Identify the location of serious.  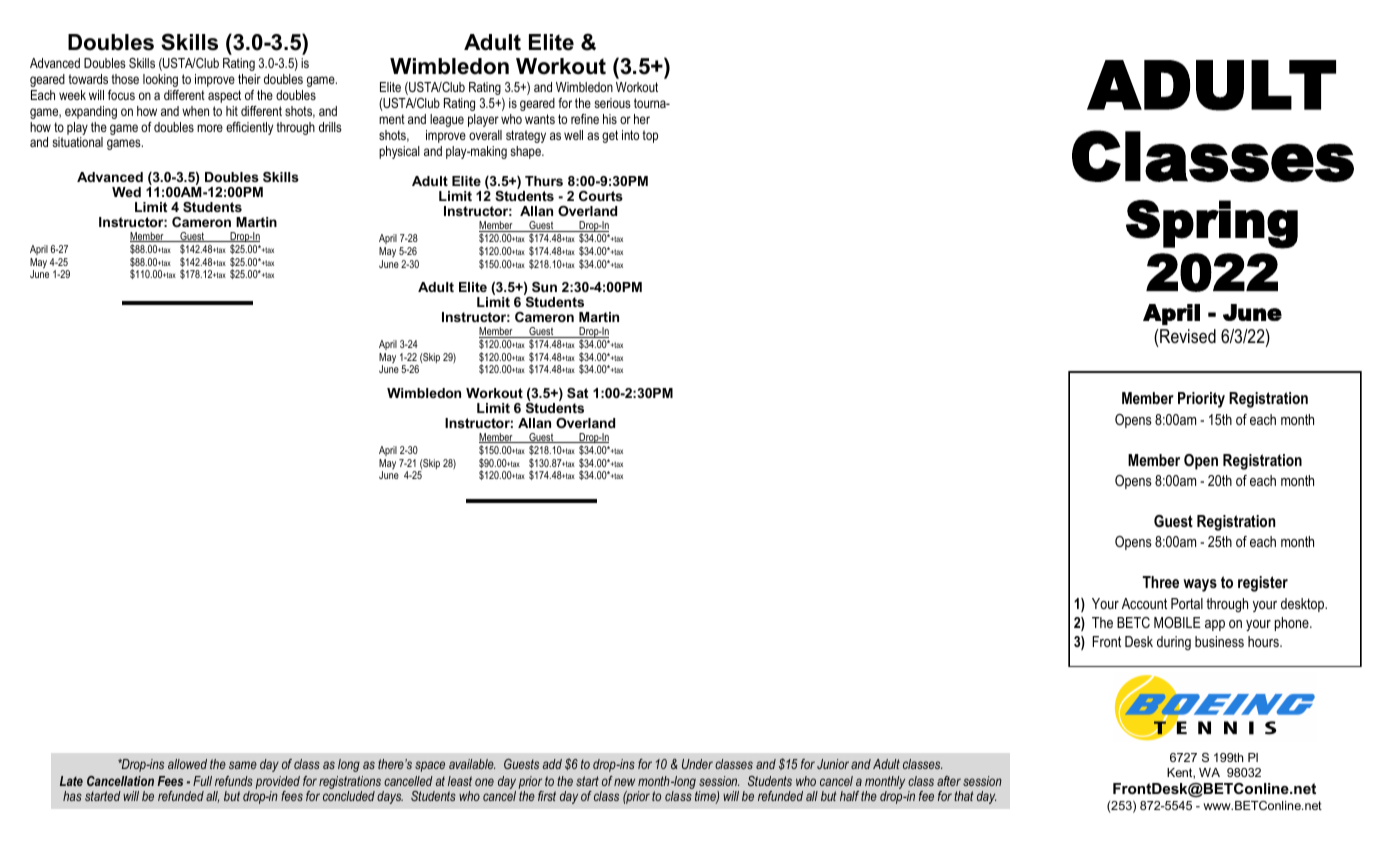
(612, 103).
